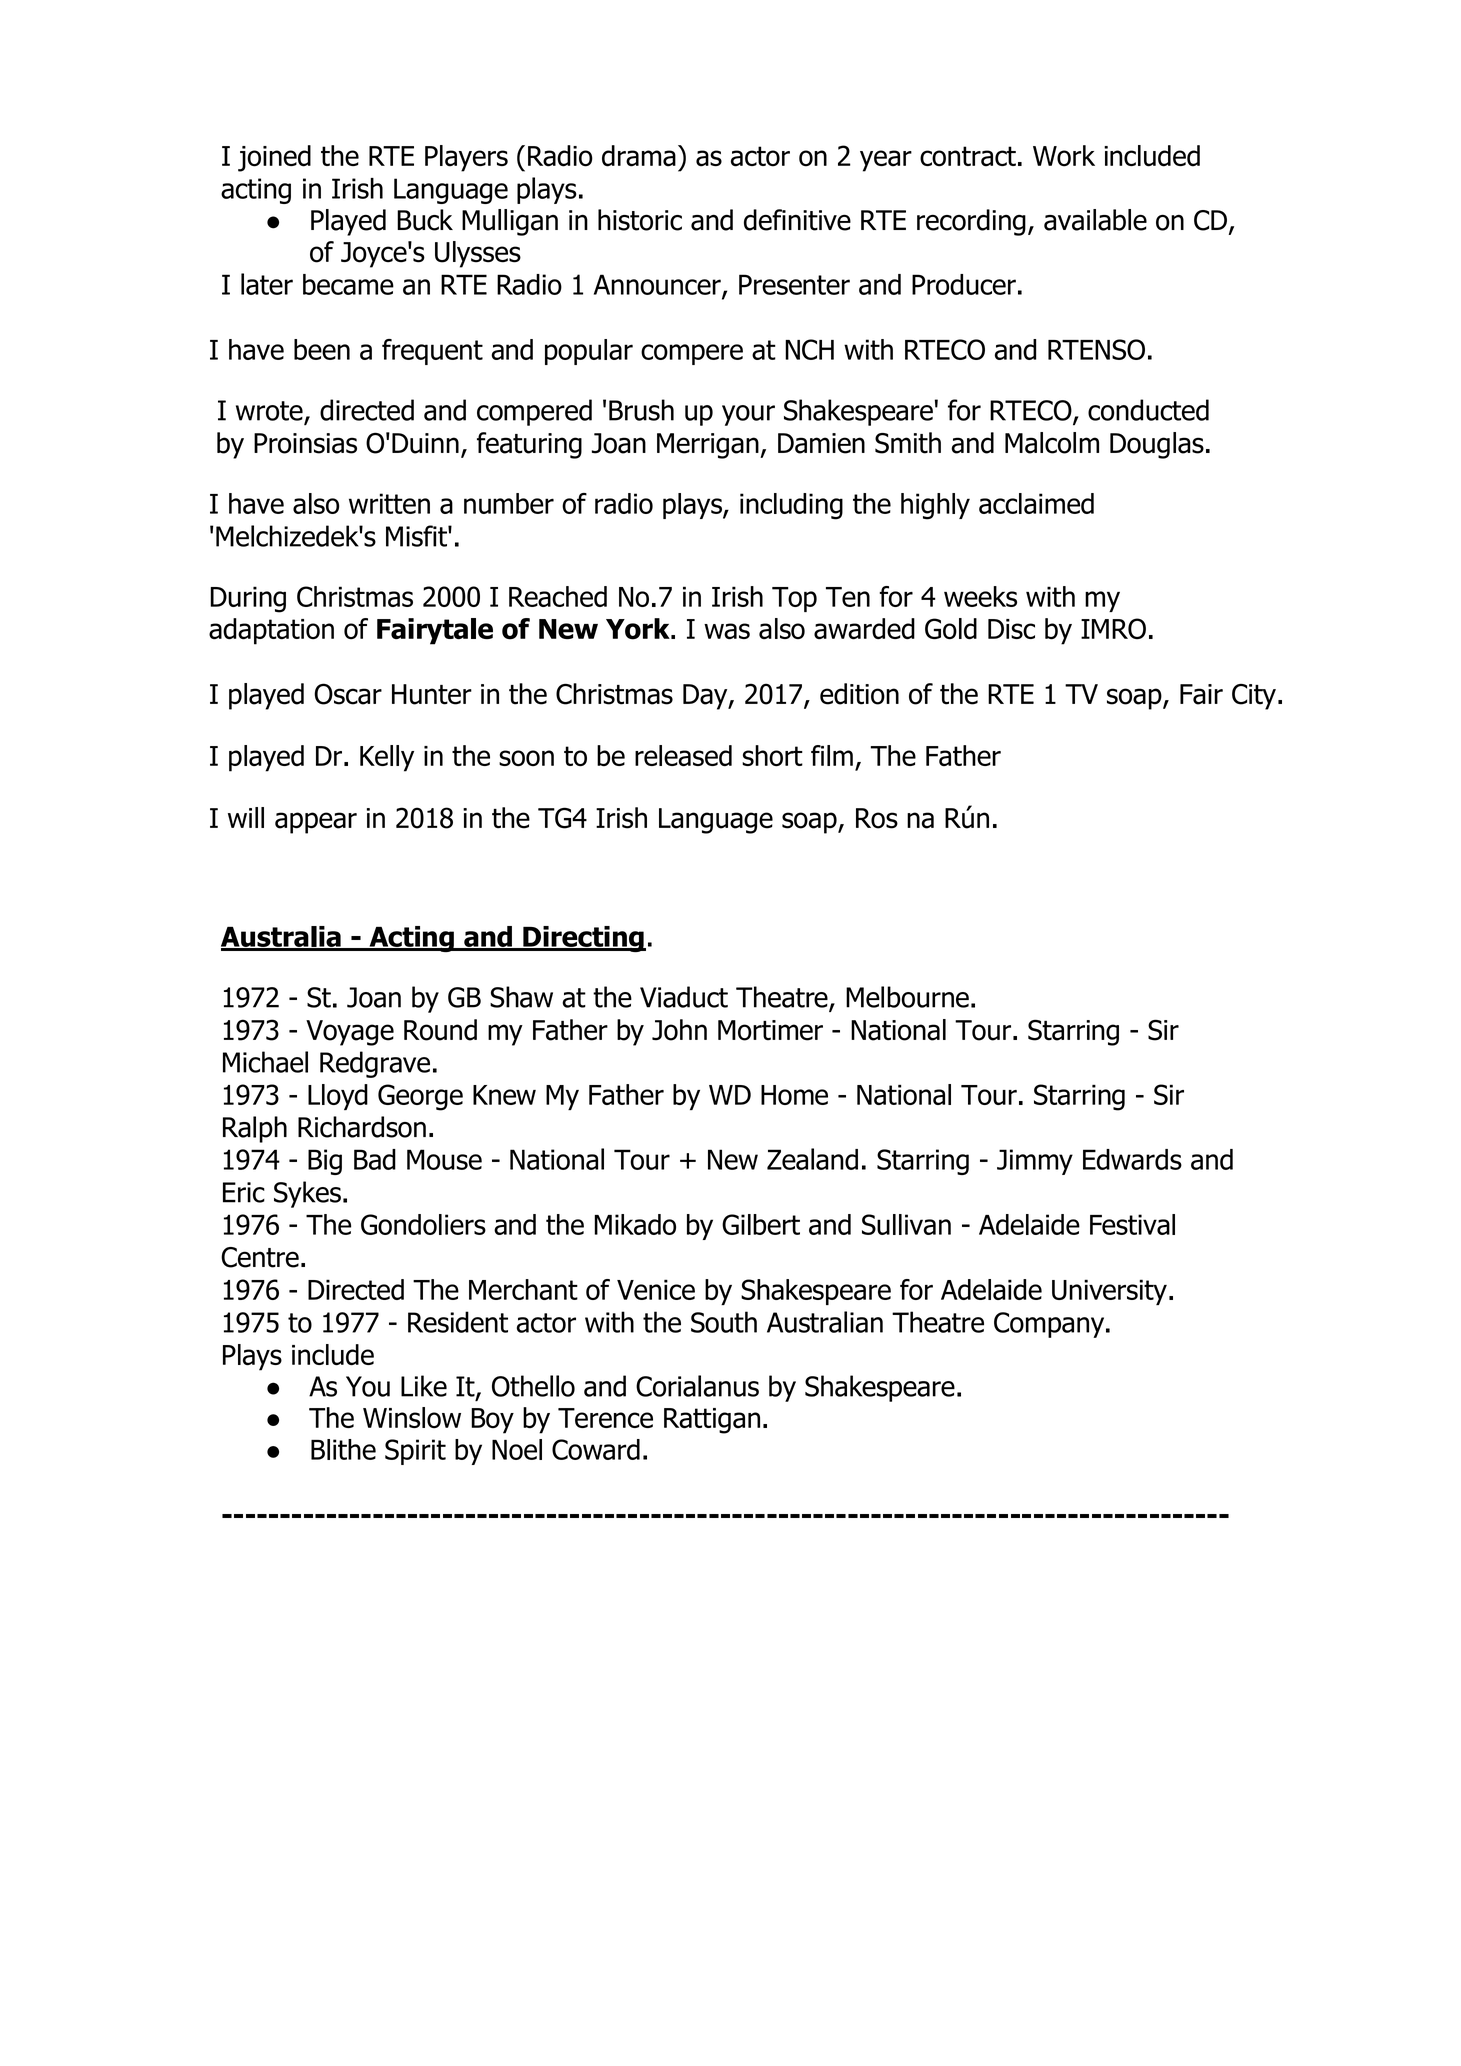 The height and width of the screenshot is (2066, 1461). What do you see at coordinates (1095, 220) in the screenshot?
I see `available` at bounding box center [1095, 220].
